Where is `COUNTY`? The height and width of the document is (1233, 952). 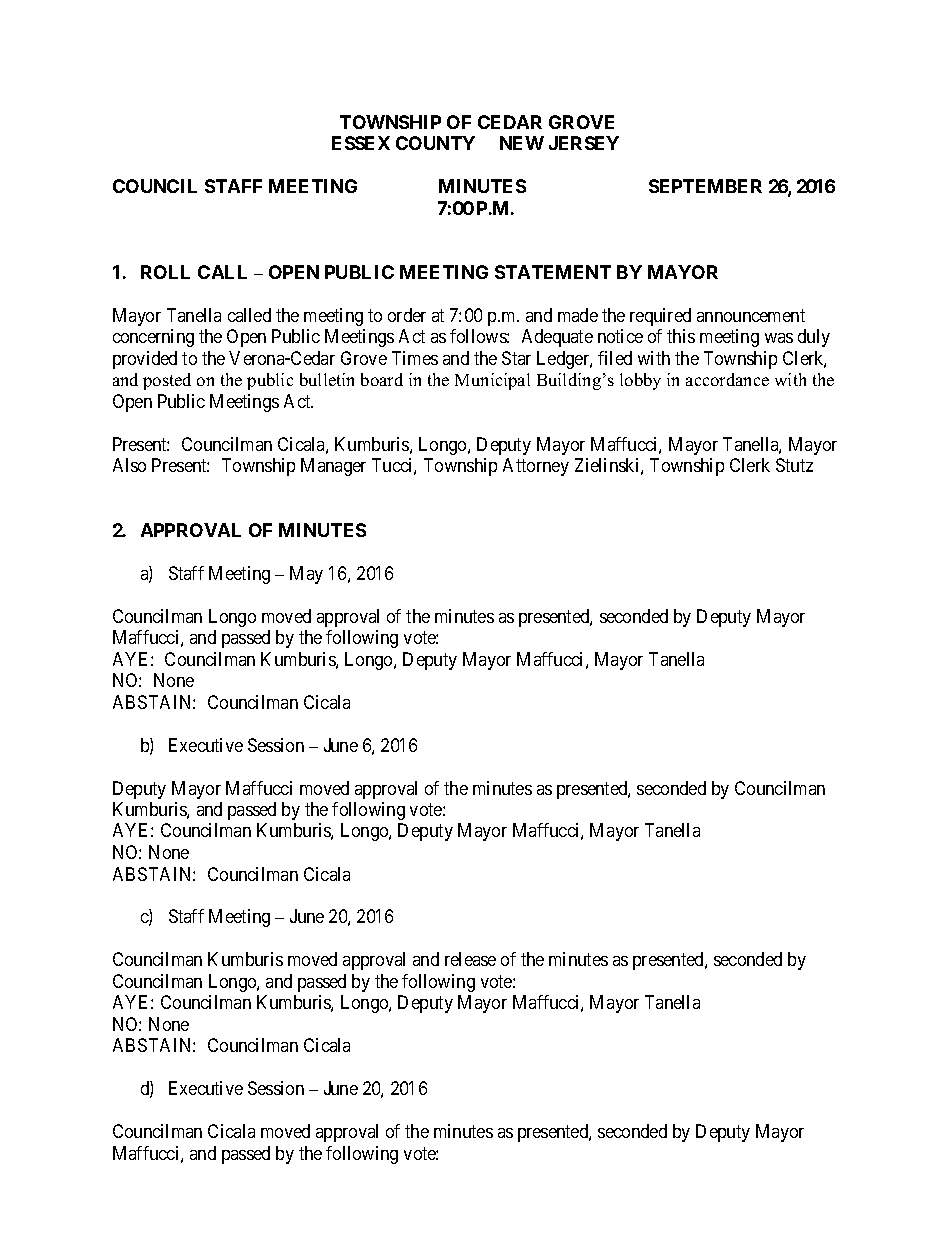 COUNTY is located at coordinates (435, 143).
